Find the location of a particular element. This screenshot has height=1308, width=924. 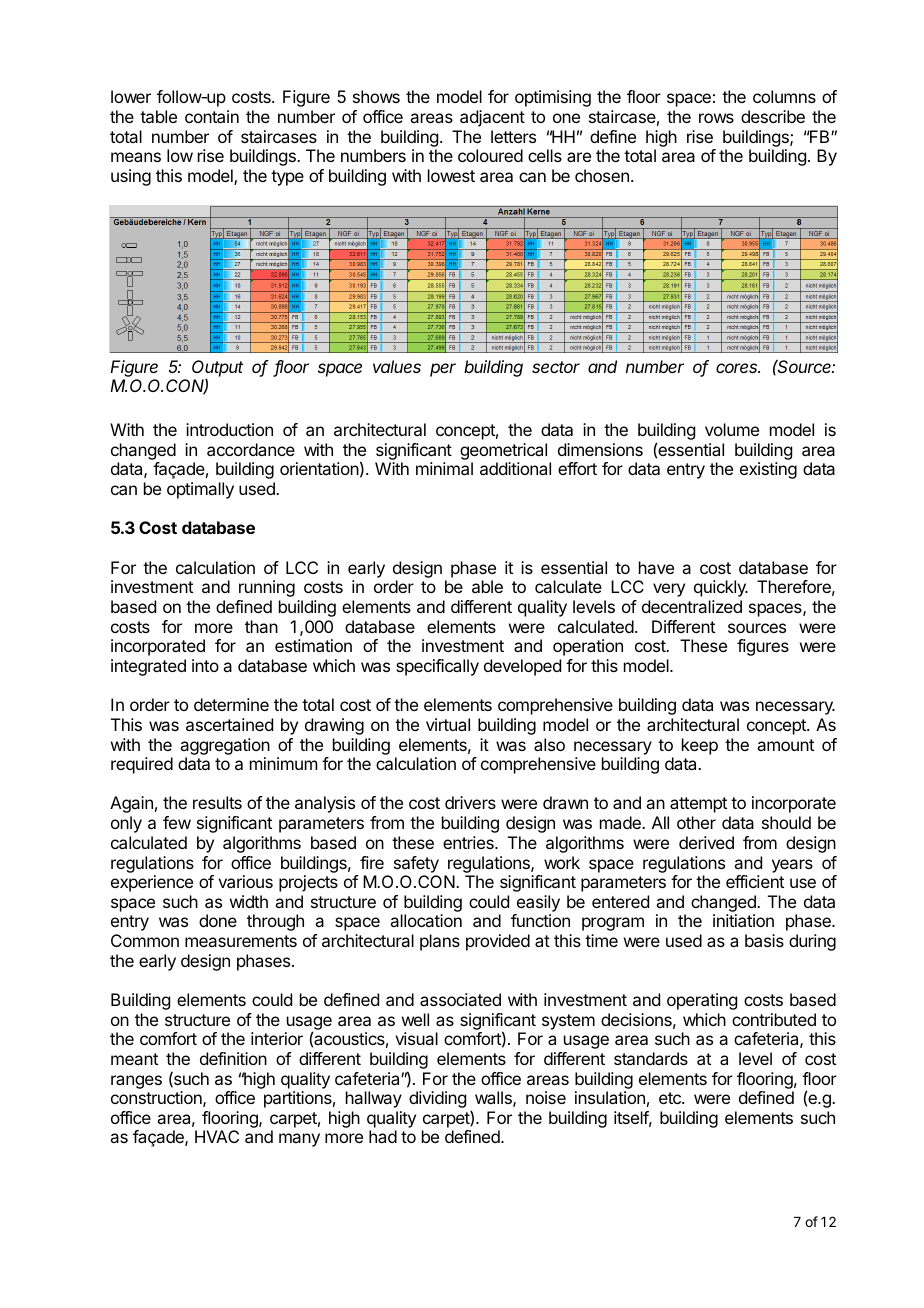

contain is located at coordinates (212, 116).
